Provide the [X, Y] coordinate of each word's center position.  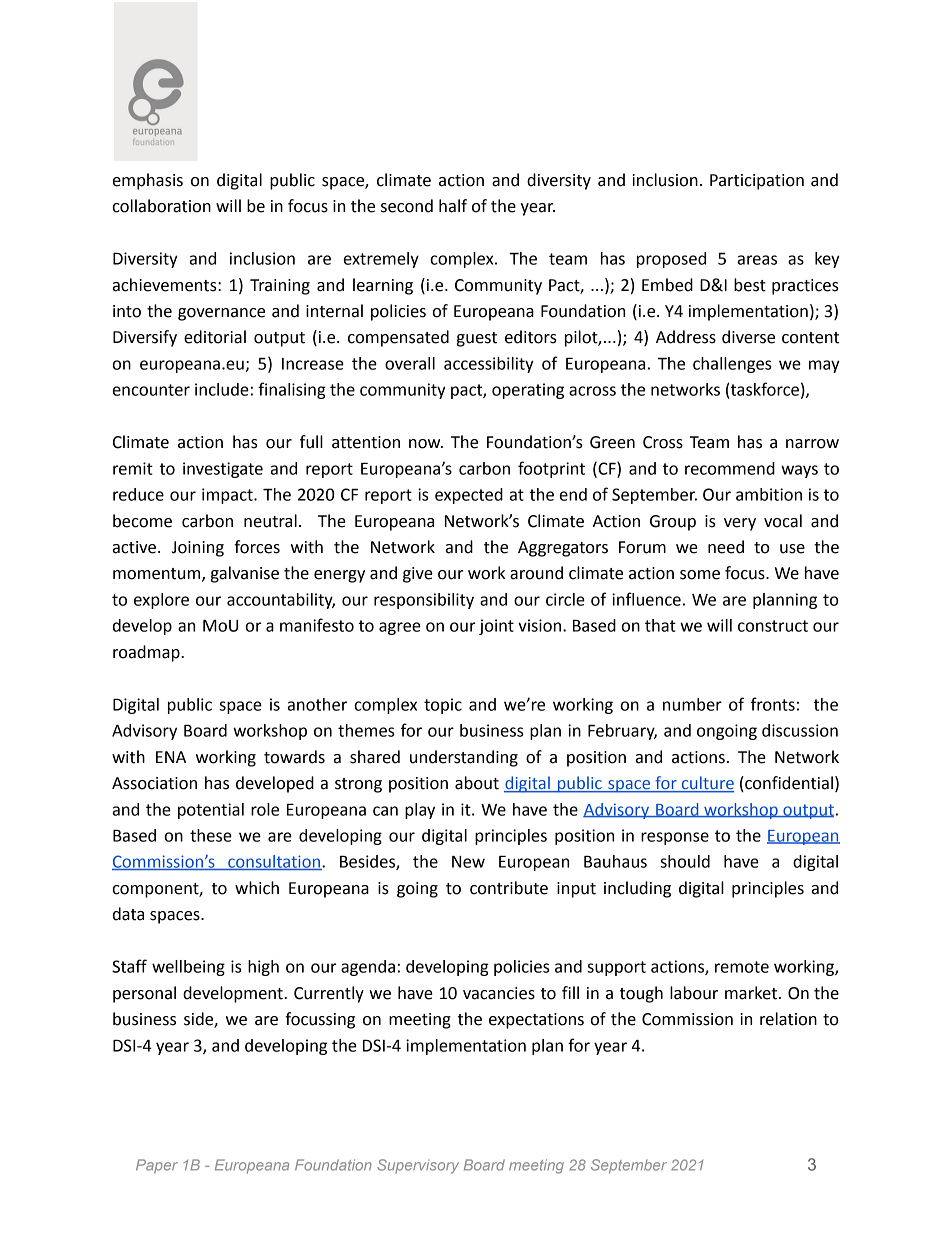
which [257, 888]
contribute [509, 888]
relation [788, 1019]
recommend [730, 468]
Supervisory [418, 1166]
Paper [157, 1166]
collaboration [161, 206]
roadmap [147, 653]
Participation [757, 182]
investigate [223, 470]
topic [443, 706]
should [685, 861]
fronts [773, 704]
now [426, 444]
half [453, 206]
